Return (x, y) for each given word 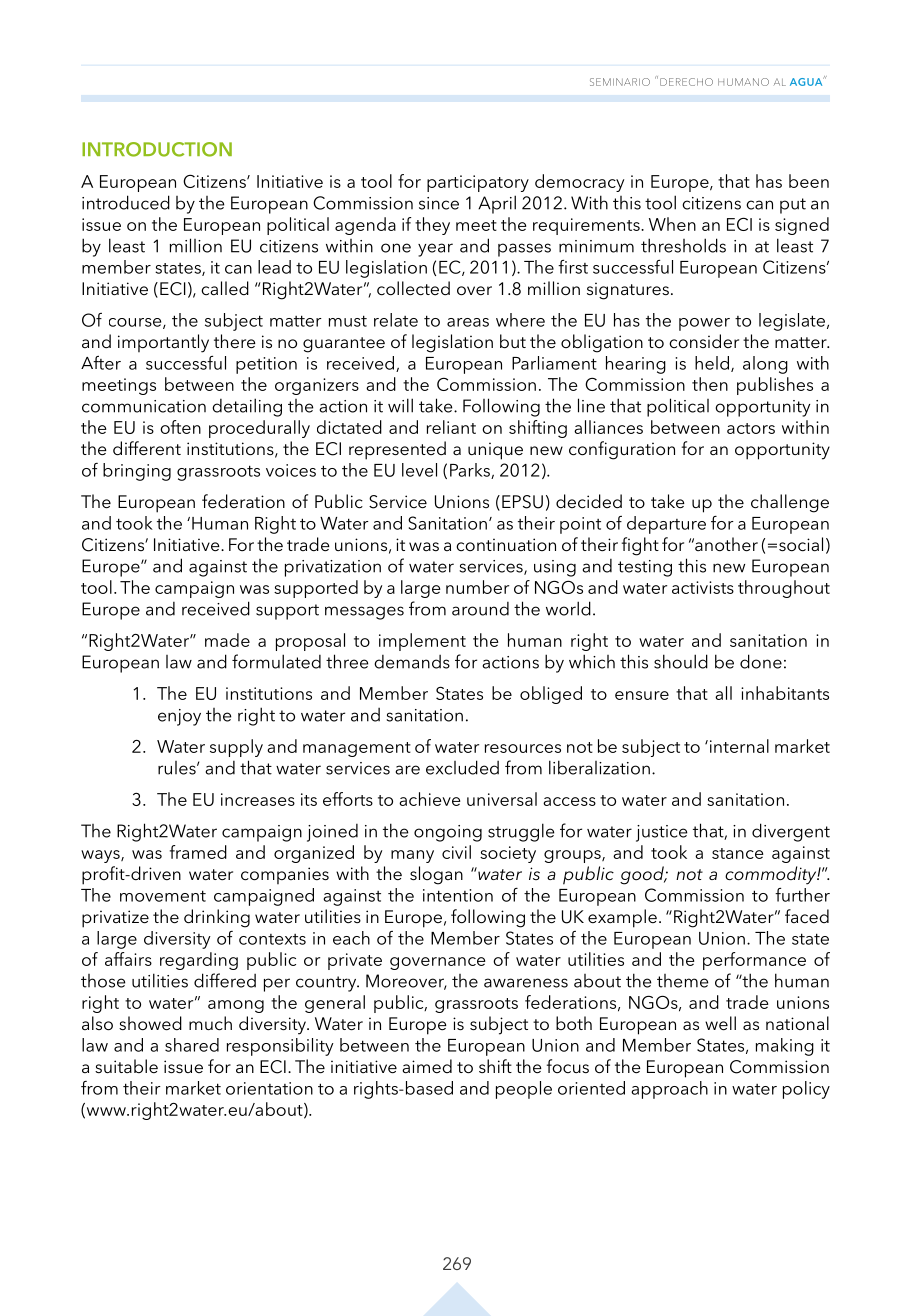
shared (192, 1045)
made (227, 640)
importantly (163, 343)
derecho (686, 82)
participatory (478, 183)
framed (198, 852)
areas (468, 322)
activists (703, 587)
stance (737, 853)
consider (704, 341)
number (477, 587)
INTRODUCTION (157, 149)
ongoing (448, 833)
